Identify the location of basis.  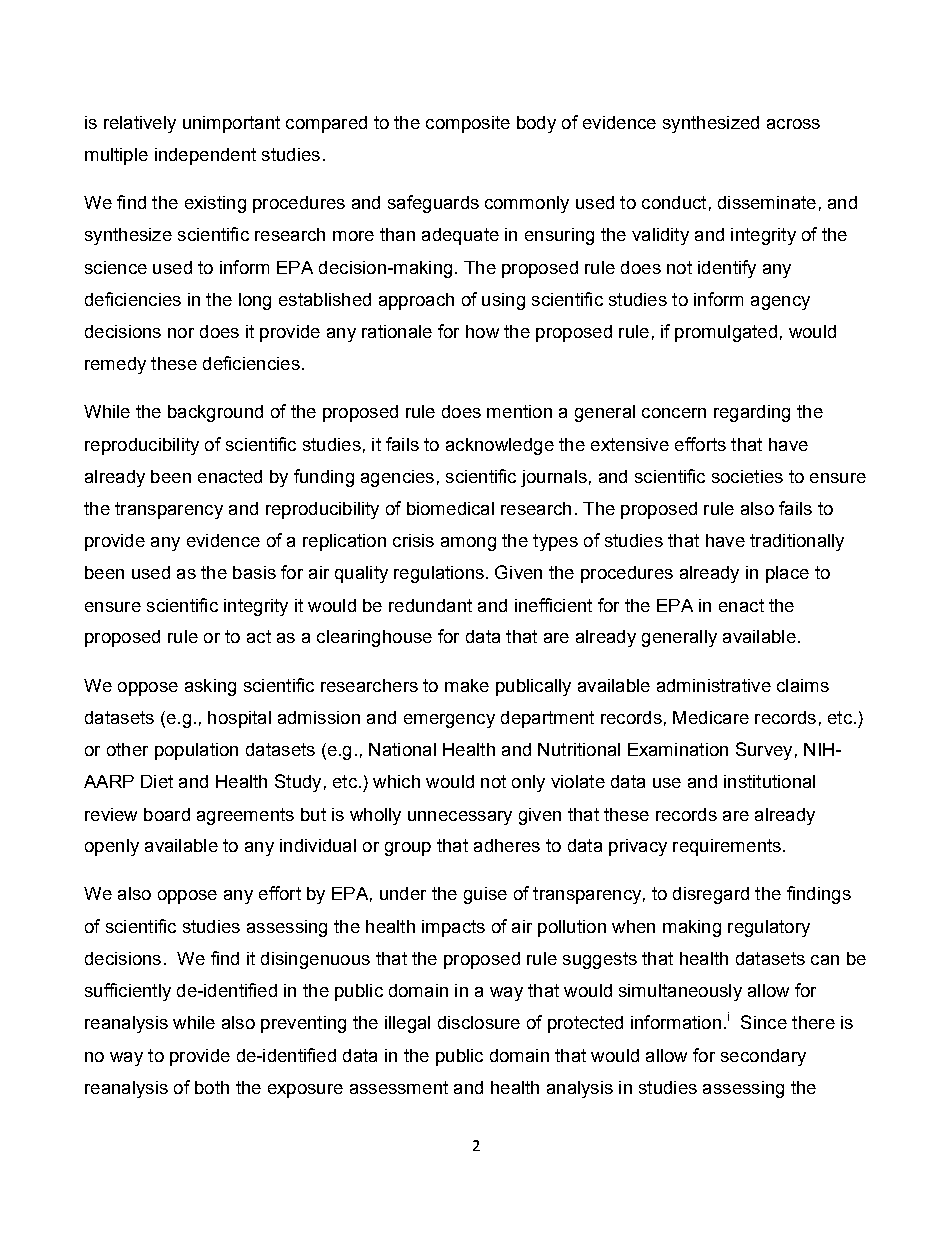
(254, 572).
